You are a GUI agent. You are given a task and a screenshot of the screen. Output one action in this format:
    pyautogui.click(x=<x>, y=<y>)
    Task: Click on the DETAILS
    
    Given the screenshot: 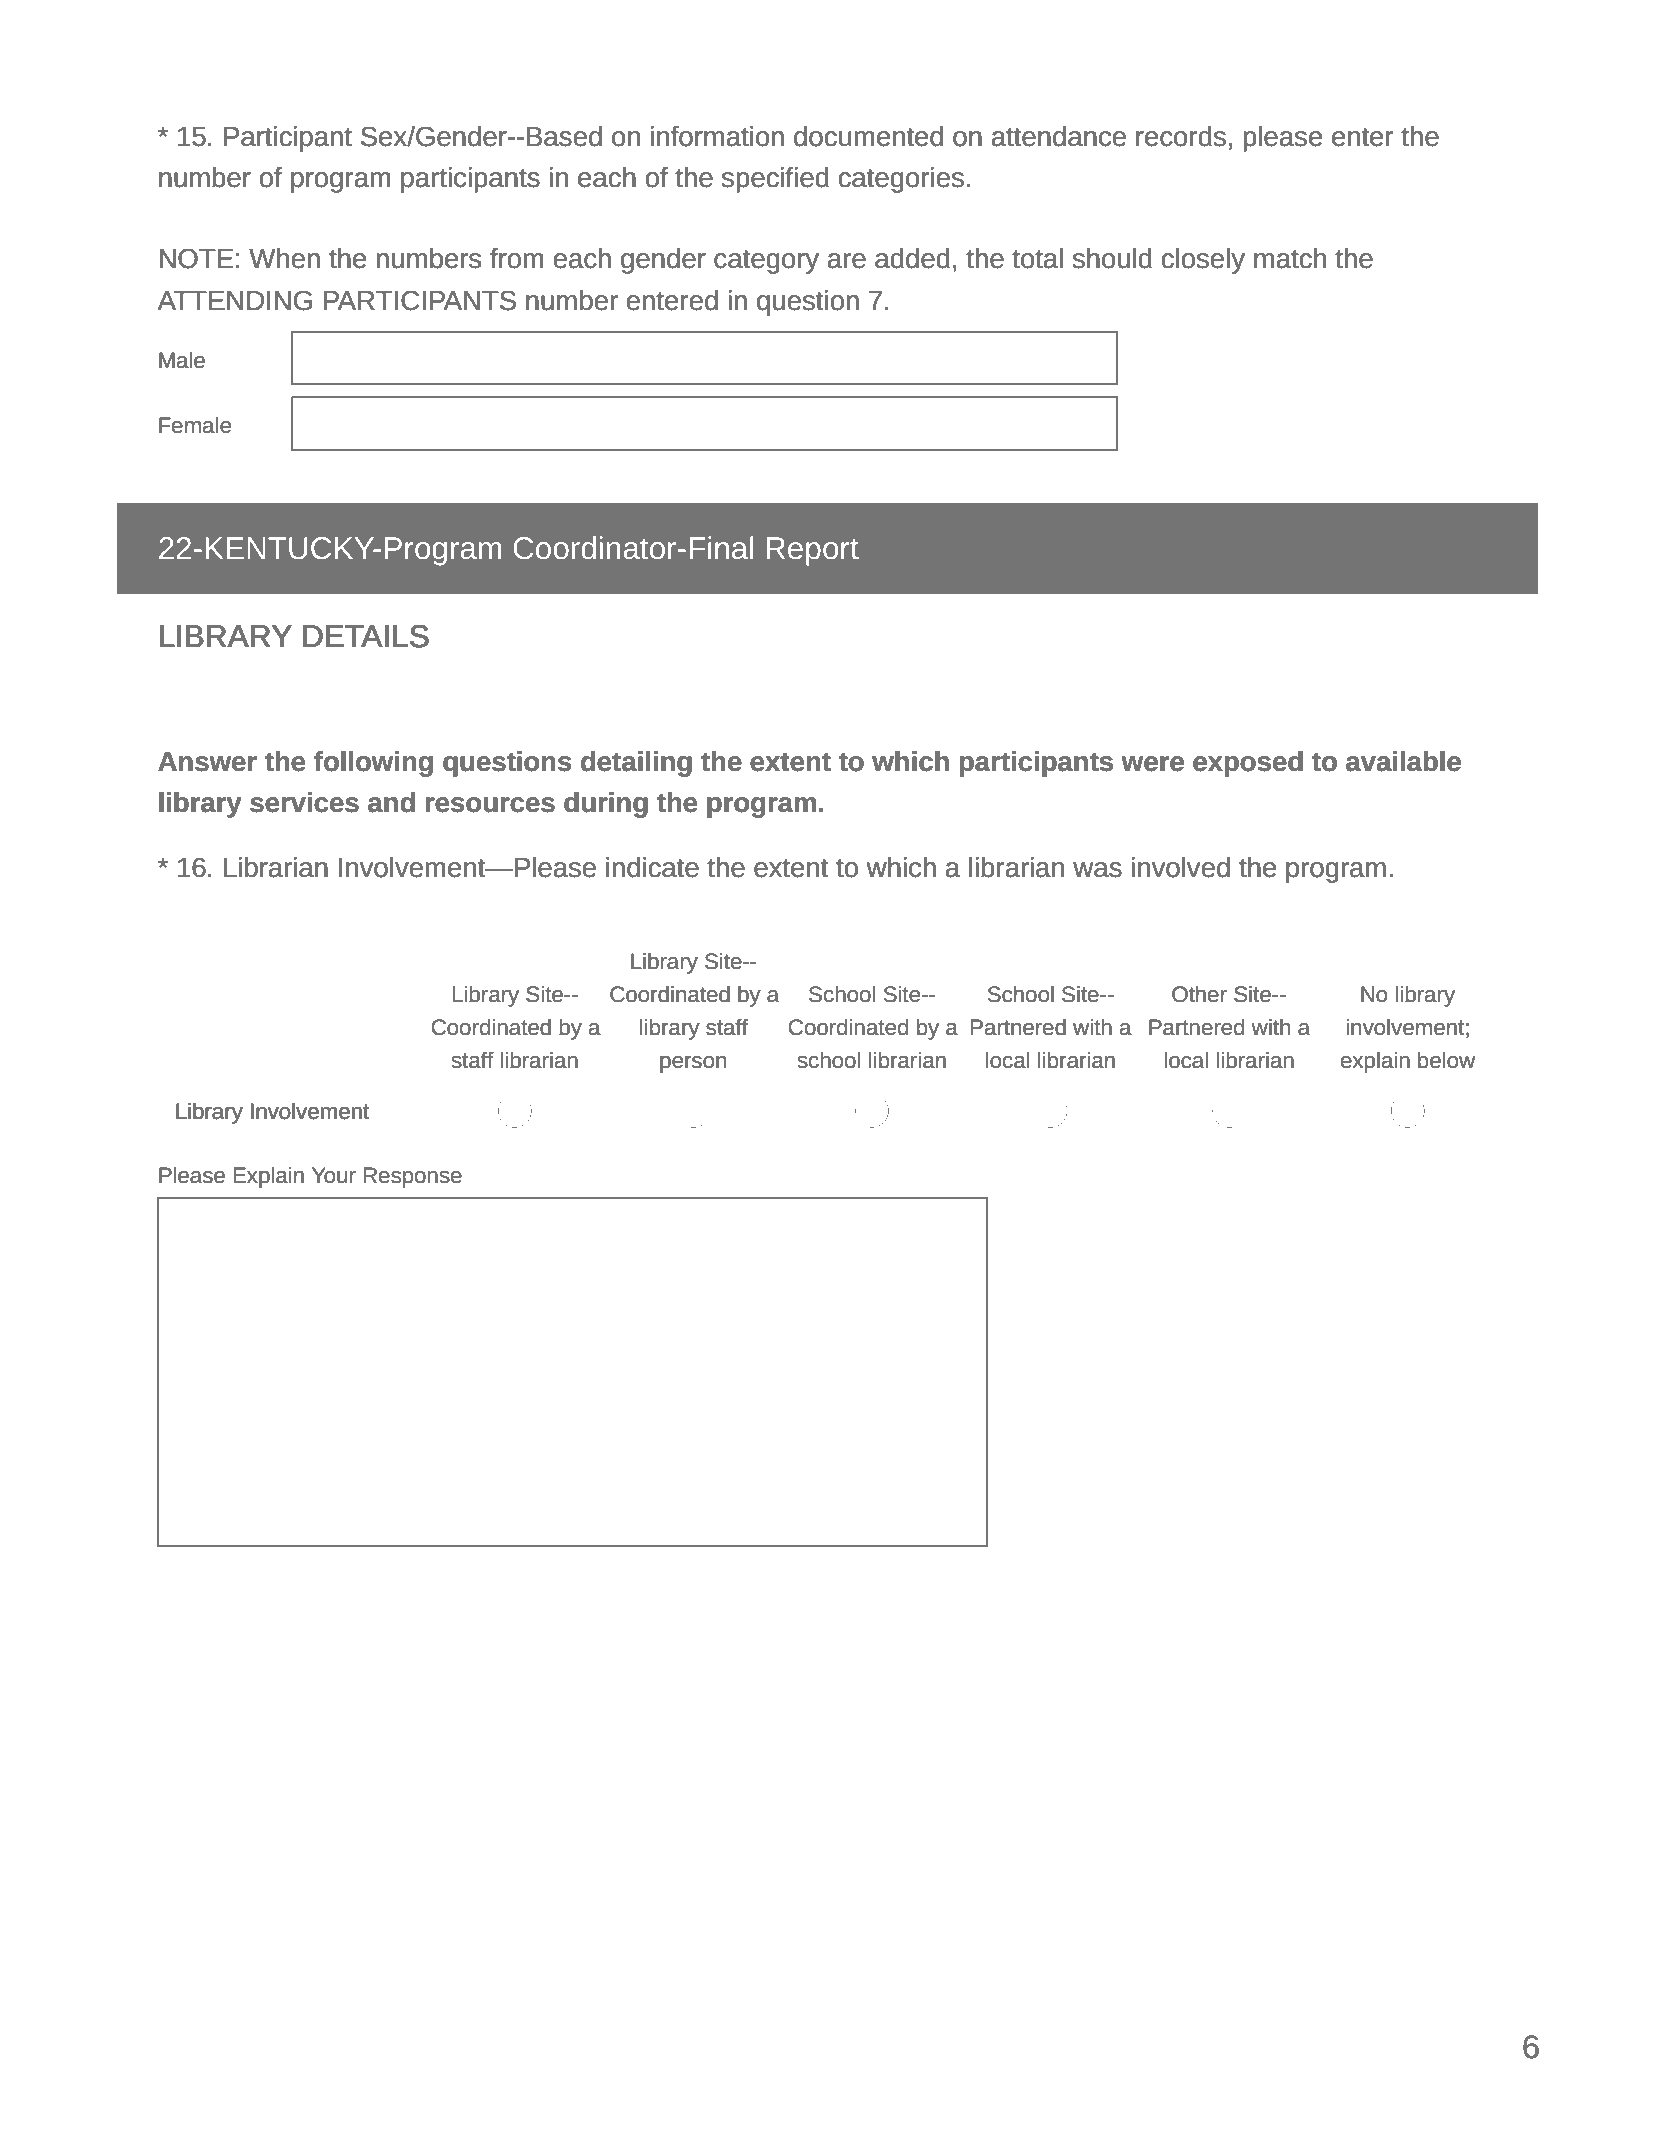 What is the action you would take?
    pyautogui.click(x=366, y=636)
